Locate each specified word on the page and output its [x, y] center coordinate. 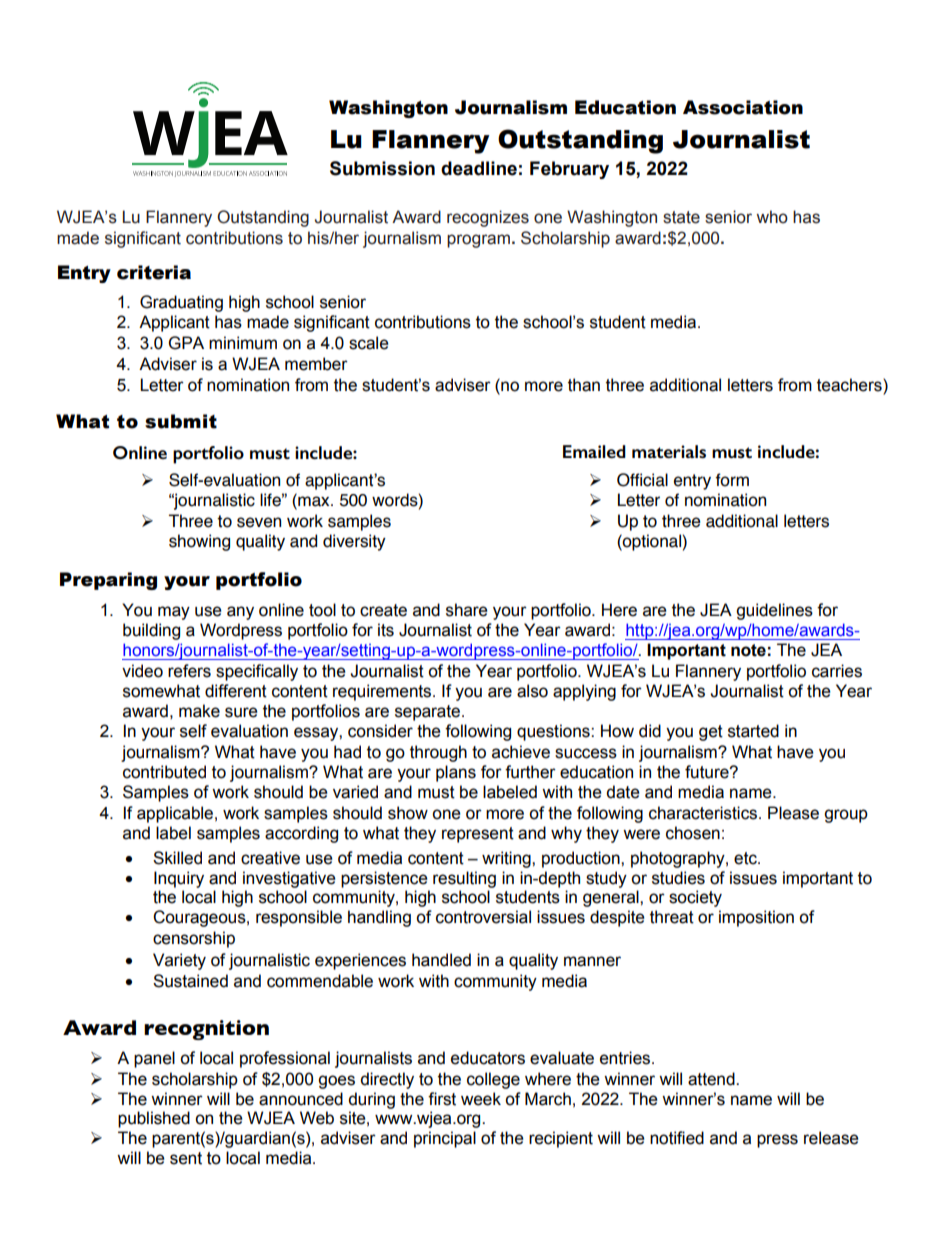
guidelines [774, 611]
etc [746, 858]
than [584, 385]
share [467, 610]
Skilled [177, 858]
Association [743, 107]
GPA [186, 343]
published [154, 1119]
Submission [382, 168]
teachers [850, 385]
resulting [464, 879]
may [174, 613]
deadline [479, 168]
